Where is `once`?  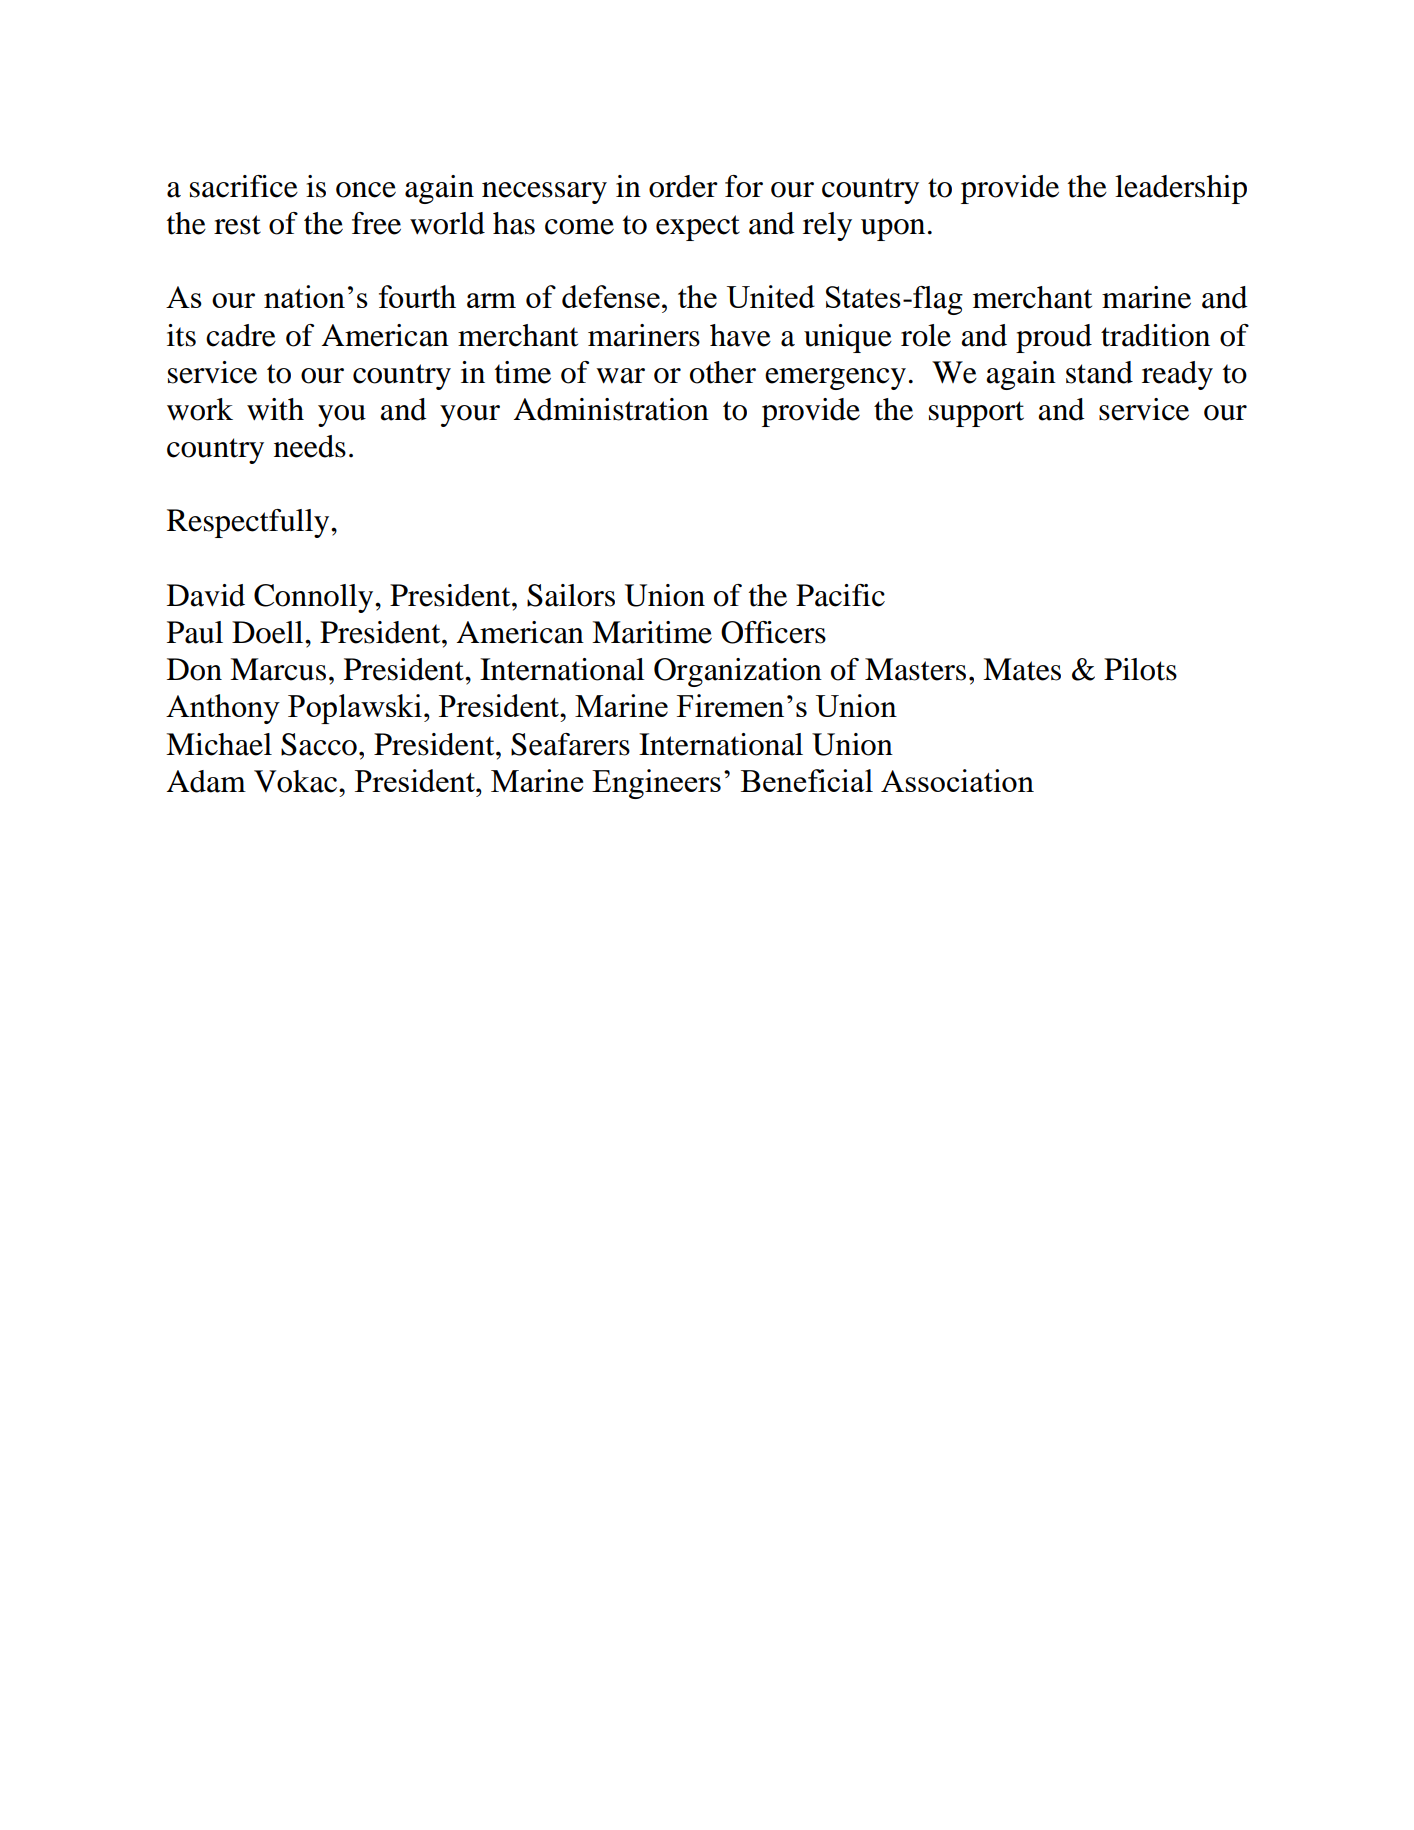
once is located at coordinates (366, 190).
